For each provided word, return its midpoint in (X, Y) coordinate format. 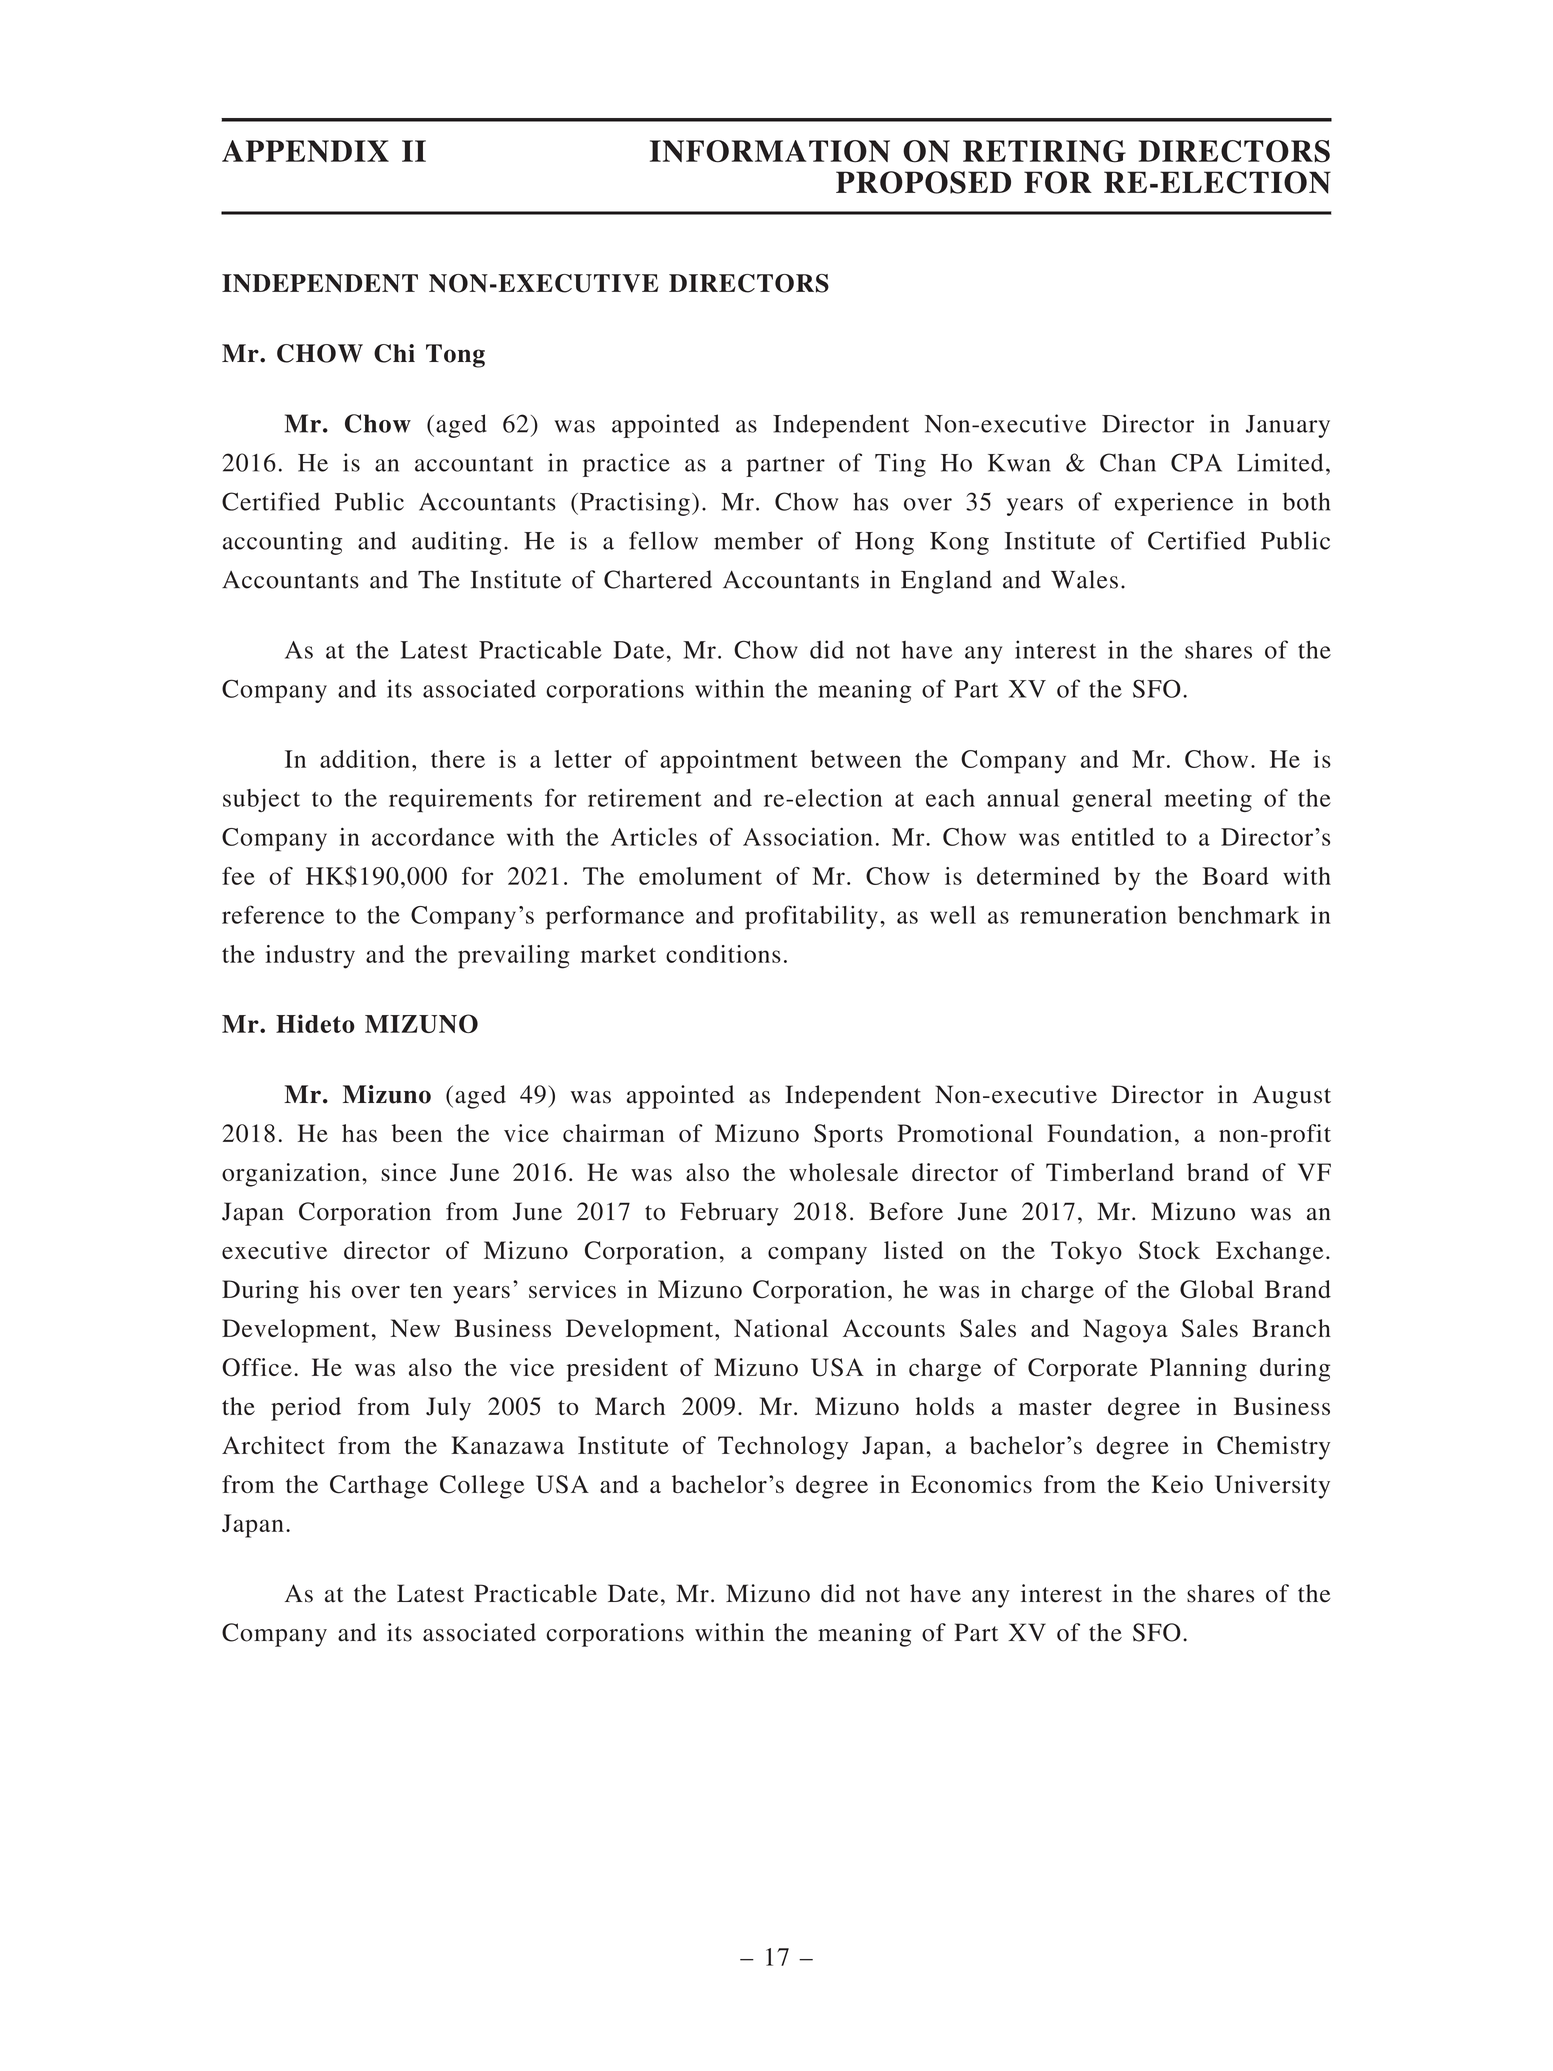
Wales (1084, 579)
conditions (723, 954)
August (1292, 1097)
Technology (783, 1448)
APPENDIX (305, 151)
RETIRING (1044, 151)
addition (365, 759)
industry (310, 957)
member (758, 540)
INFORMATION (770, 151)
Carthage (379, 1487)
